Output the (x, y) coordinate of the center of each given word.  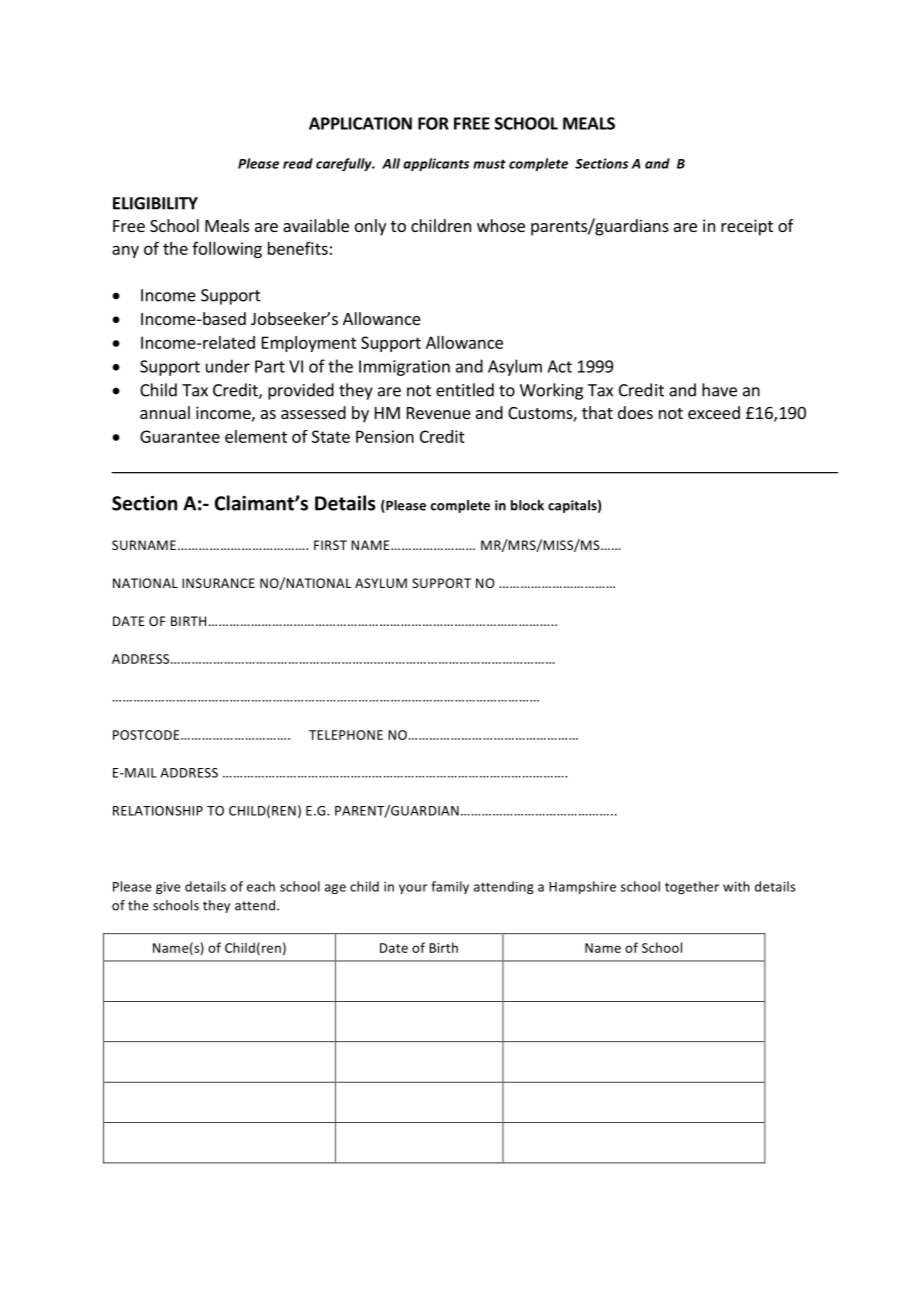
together (692, 887)
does (635, 412)
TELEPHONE (346, 735)
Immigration (404, 368)
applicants (436, 164)
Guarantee (180, 436)
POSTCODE (147, 735)
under (228, 366)
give (168, 888)
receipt (747, 227)
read (298, 163)
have (719, 390)
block (527, 505)
